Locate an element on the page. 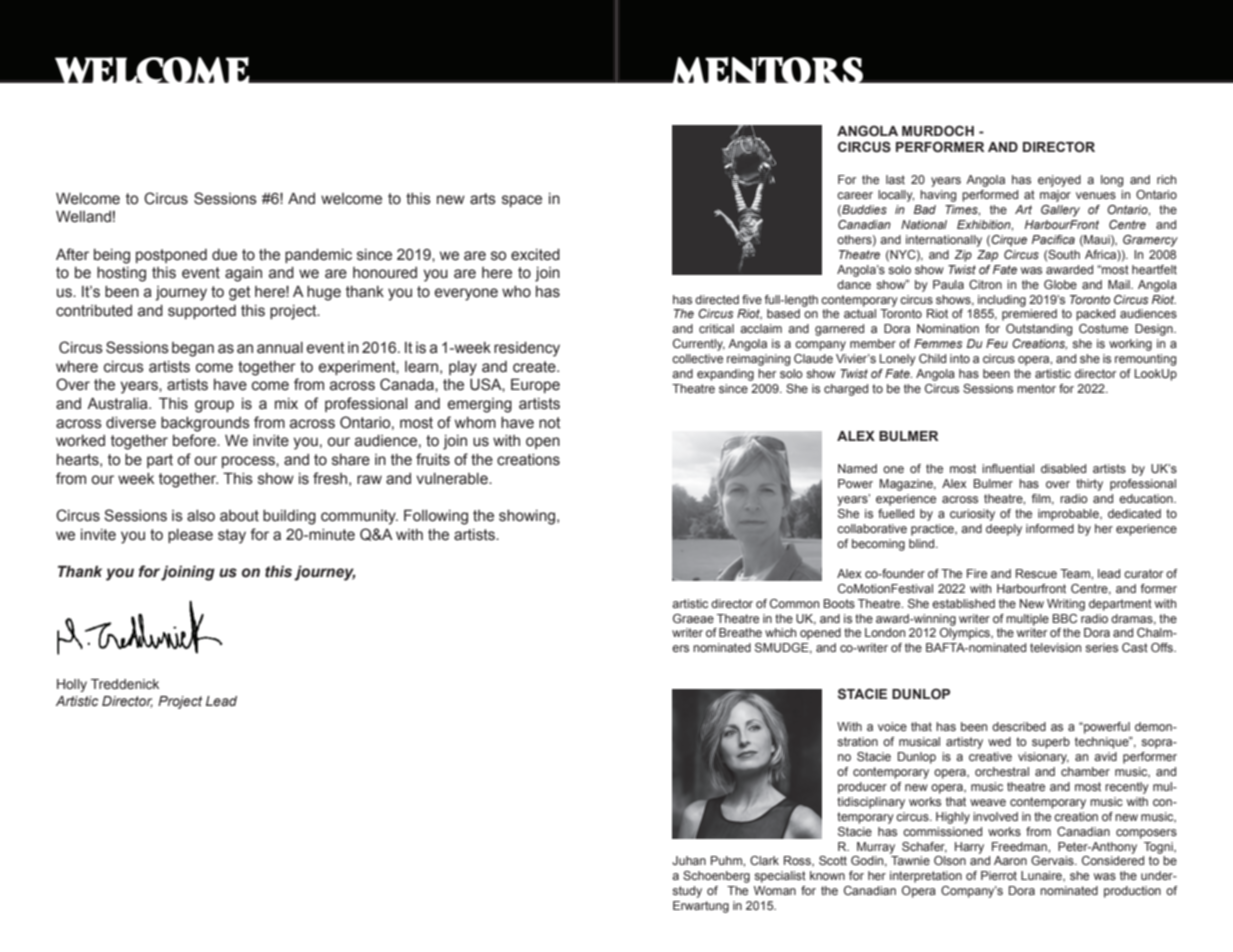 The height and width of the page is (952, 1233). Holly is located at coordinates (72, 685).
